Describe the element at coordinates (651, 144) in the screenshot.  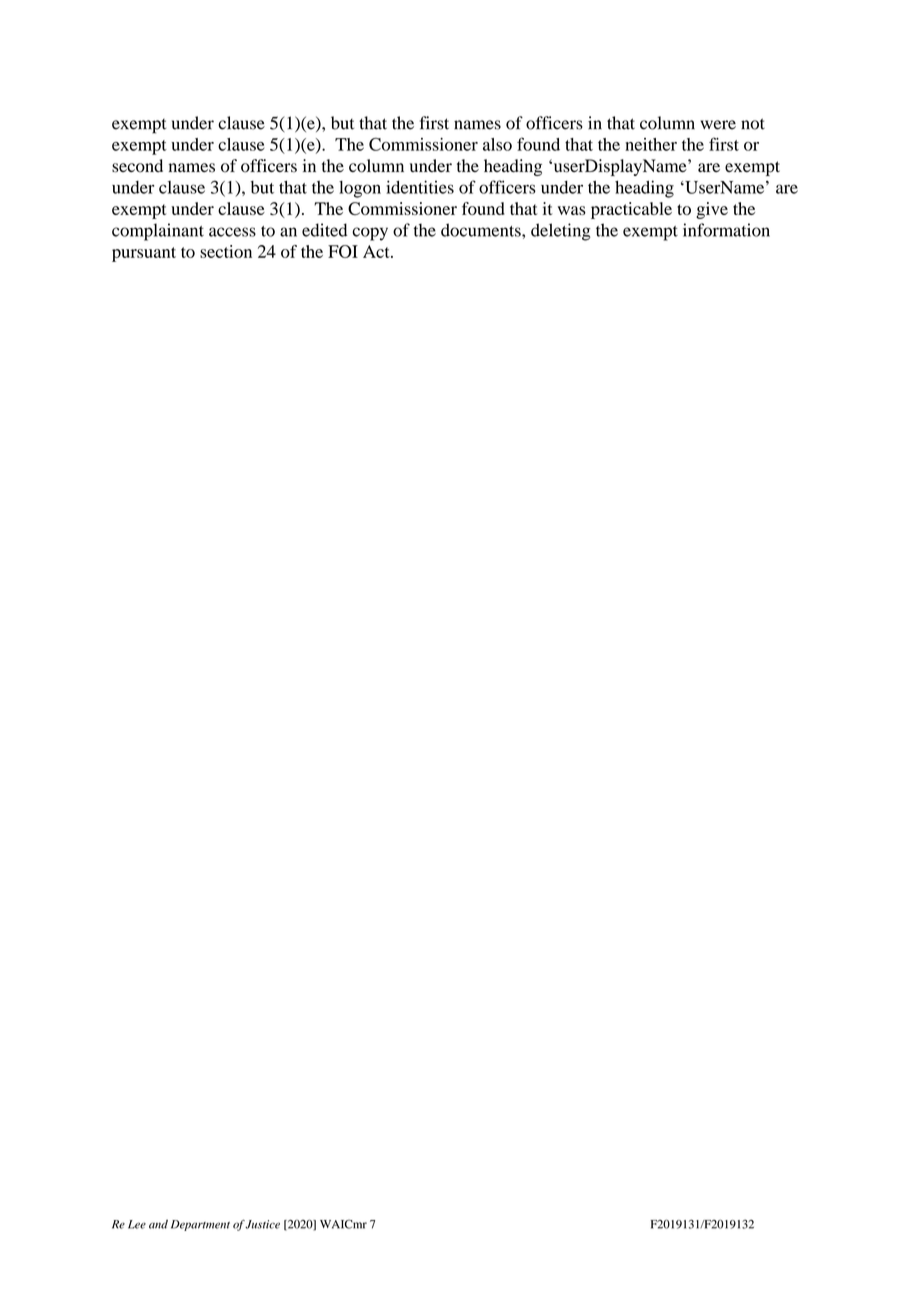
I see `neither` at that location.
